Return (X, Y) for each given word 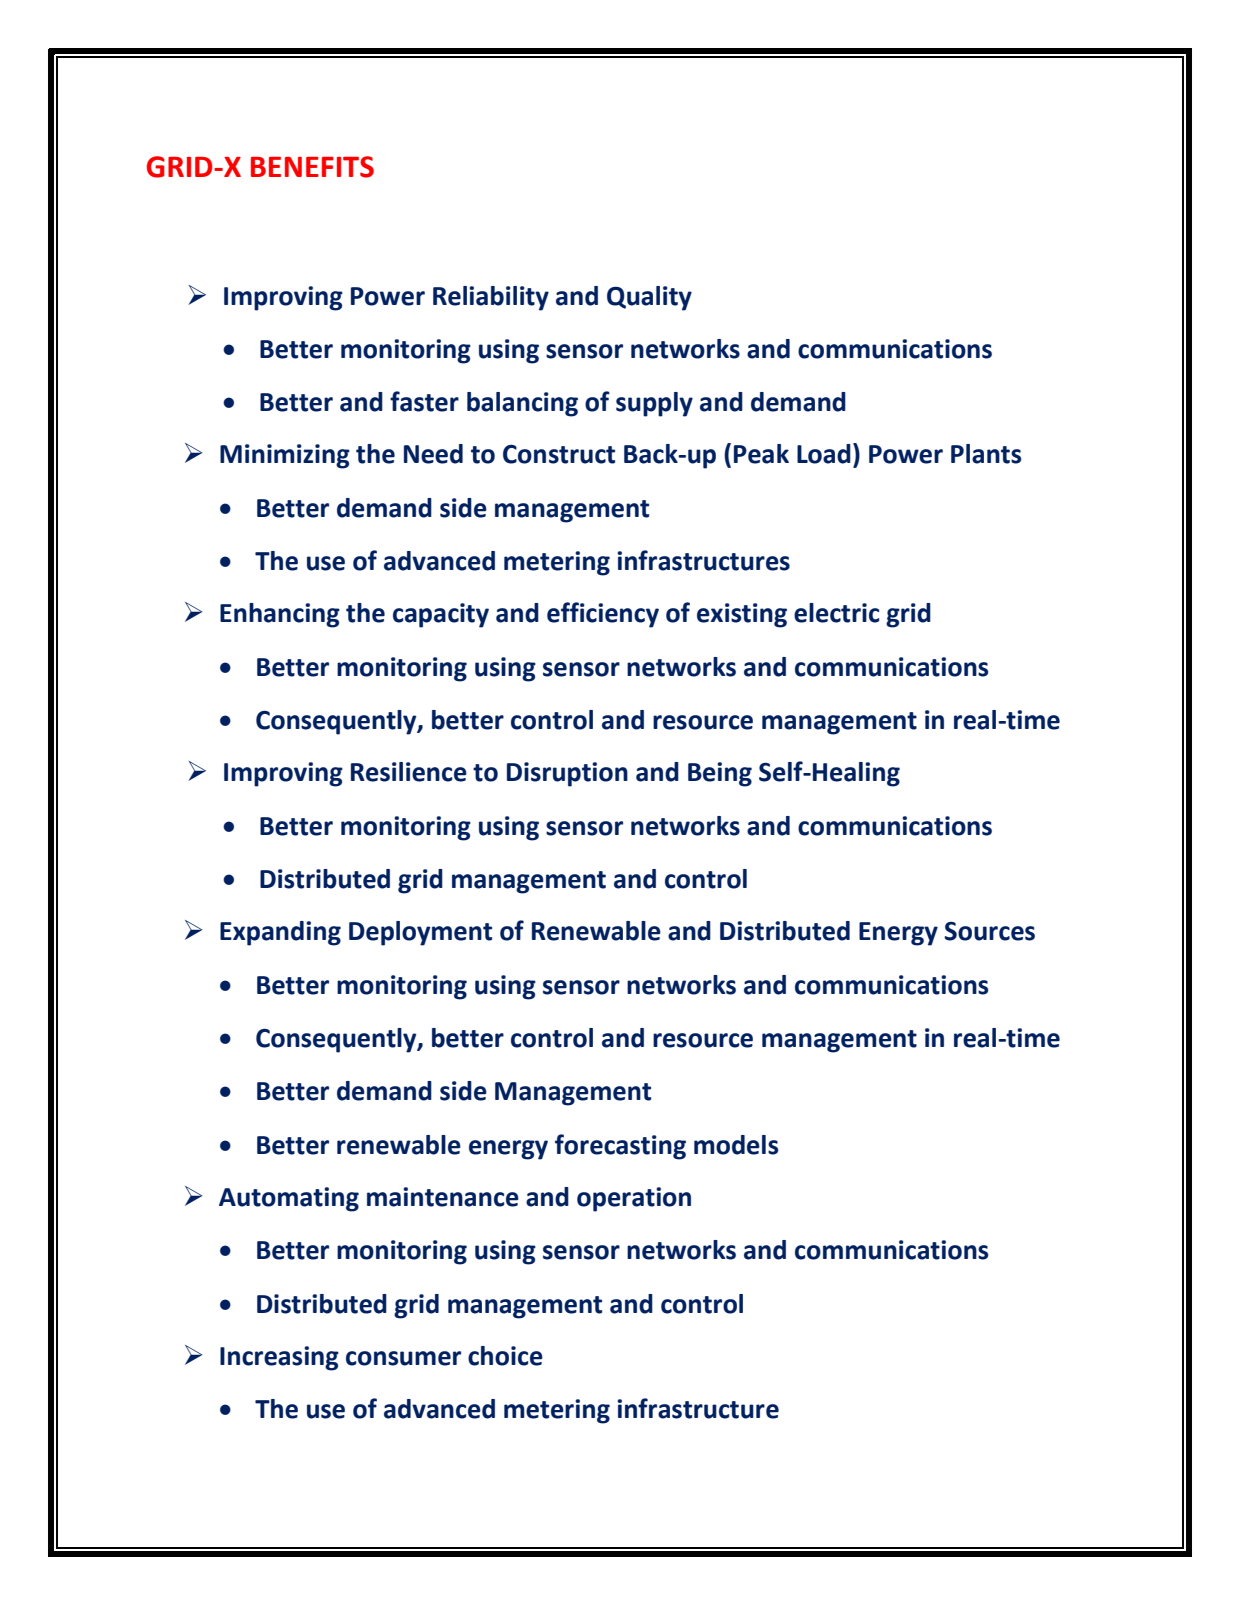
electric (836, 613)
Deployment (420, 933)
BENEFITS (312, 167)
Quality (649, 298)
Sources (989, 931)
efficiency (603, 615)
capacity (441, 615)
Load (824, 454)
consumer (403, 1358)
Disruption (567, 774)
